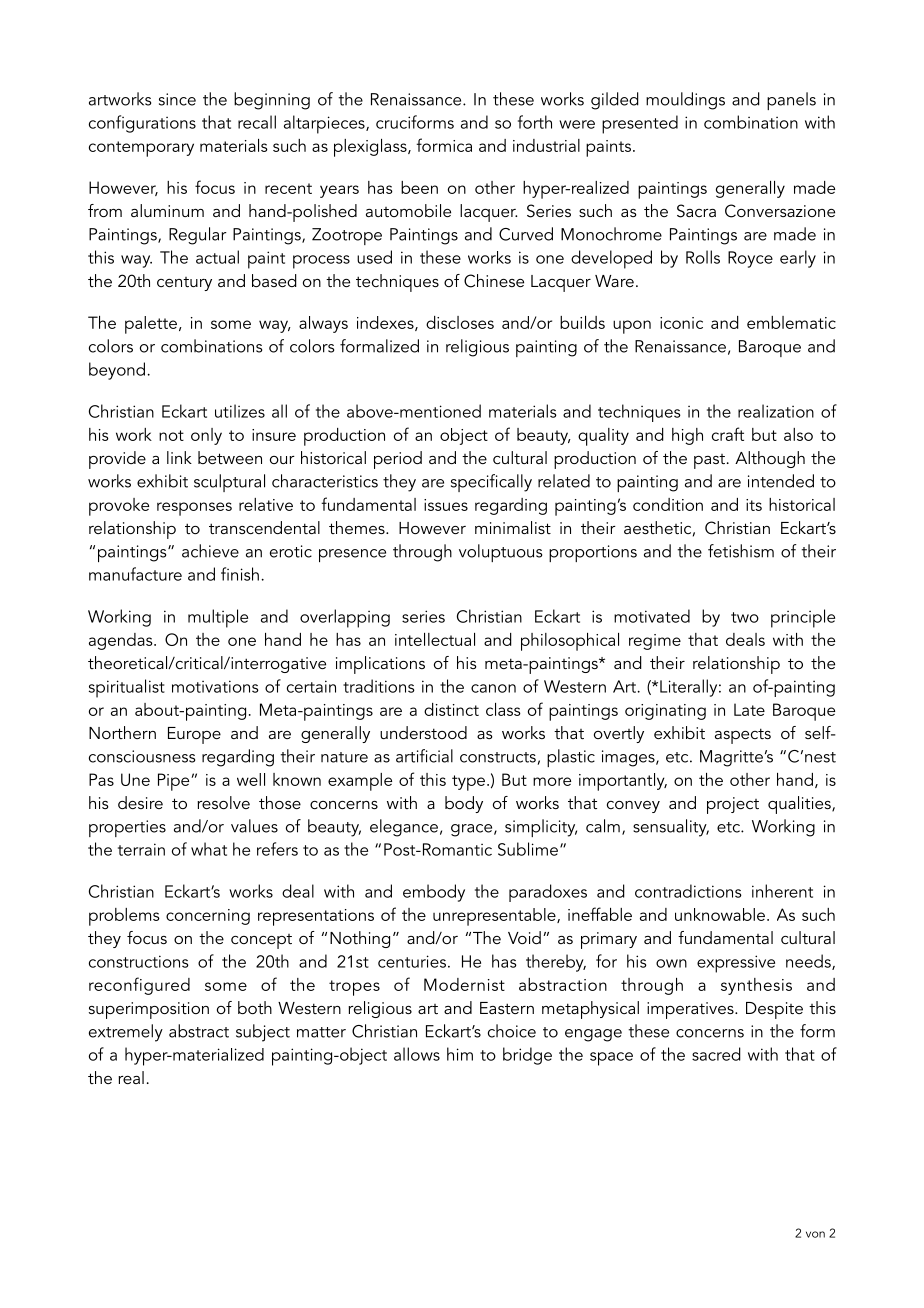 Image resolution: width=924 pixels, height=1308 pixels. Describe the element at coordinates (460, 1054) in the screenshot. I see `him` at that location.
